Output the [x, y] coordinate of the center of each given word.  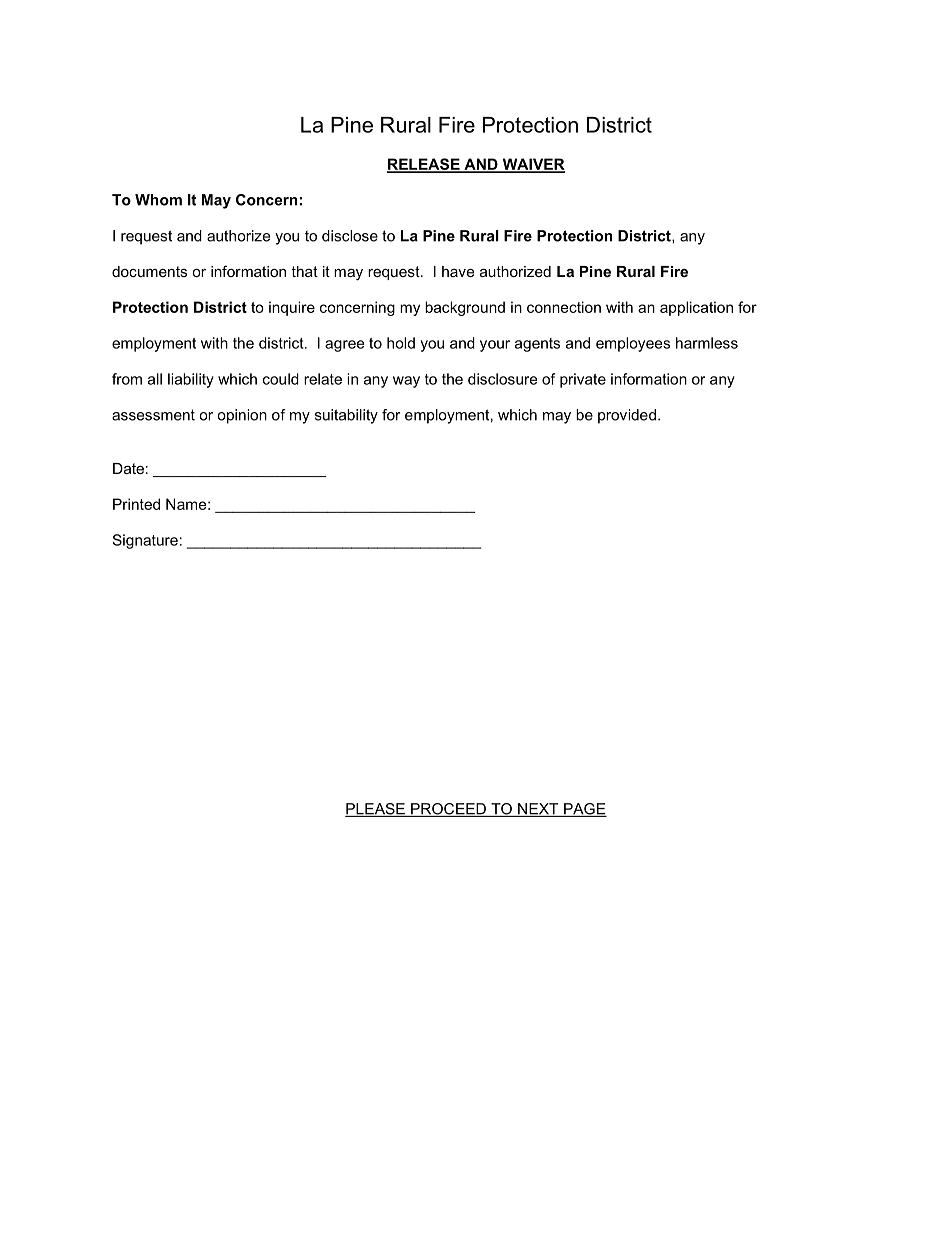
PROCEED [448, 810]
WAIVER [532, 165]
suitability [346, 416]
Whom [158, 200]
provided [627, 416]
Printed [136, 504]
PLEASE [376, 810]
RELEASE [424, 165]
